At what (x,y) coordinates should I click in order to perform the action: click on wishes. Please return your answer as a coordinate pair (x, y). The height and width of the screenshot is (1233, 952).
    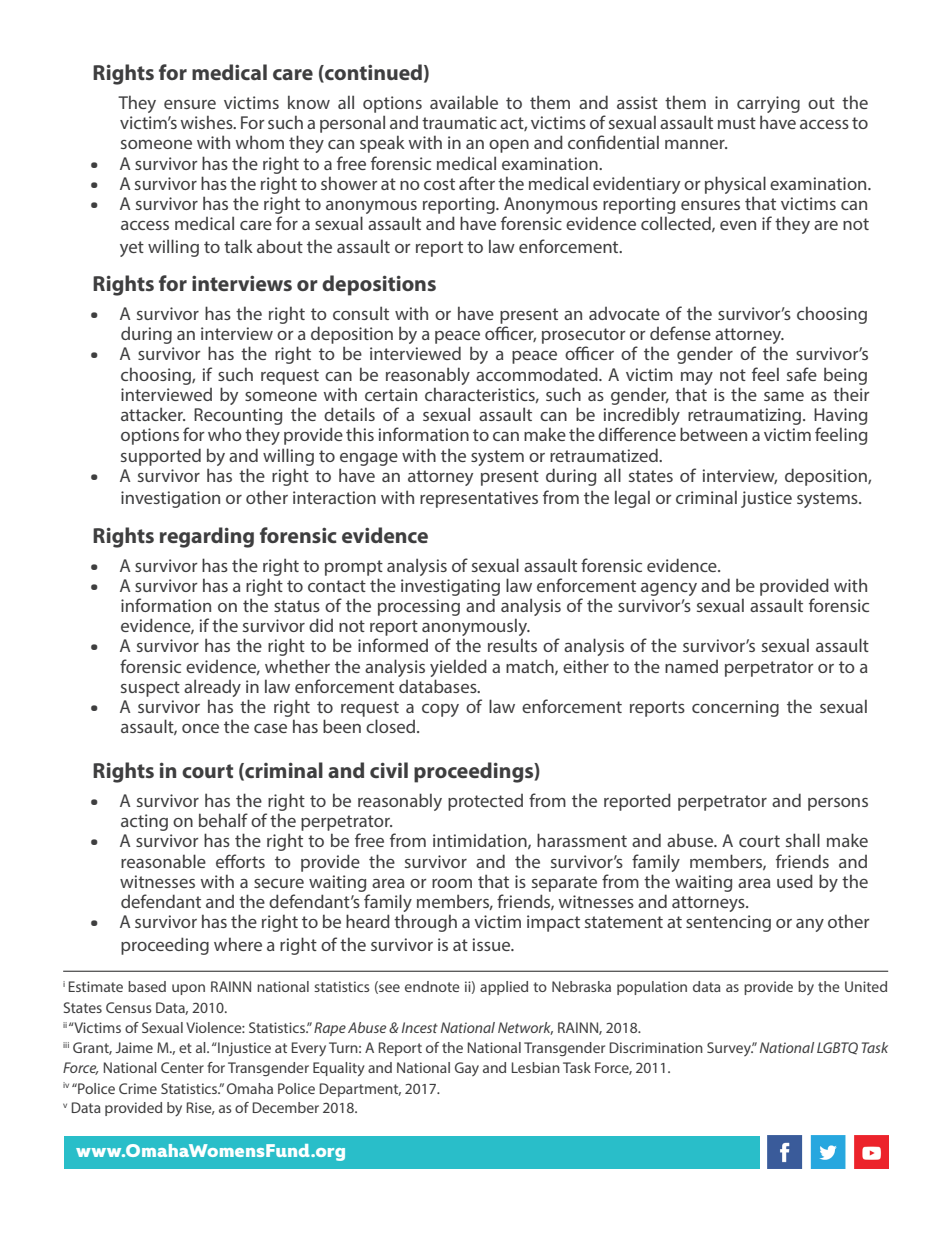
    Looking at the image, I should click on (207, 122).
